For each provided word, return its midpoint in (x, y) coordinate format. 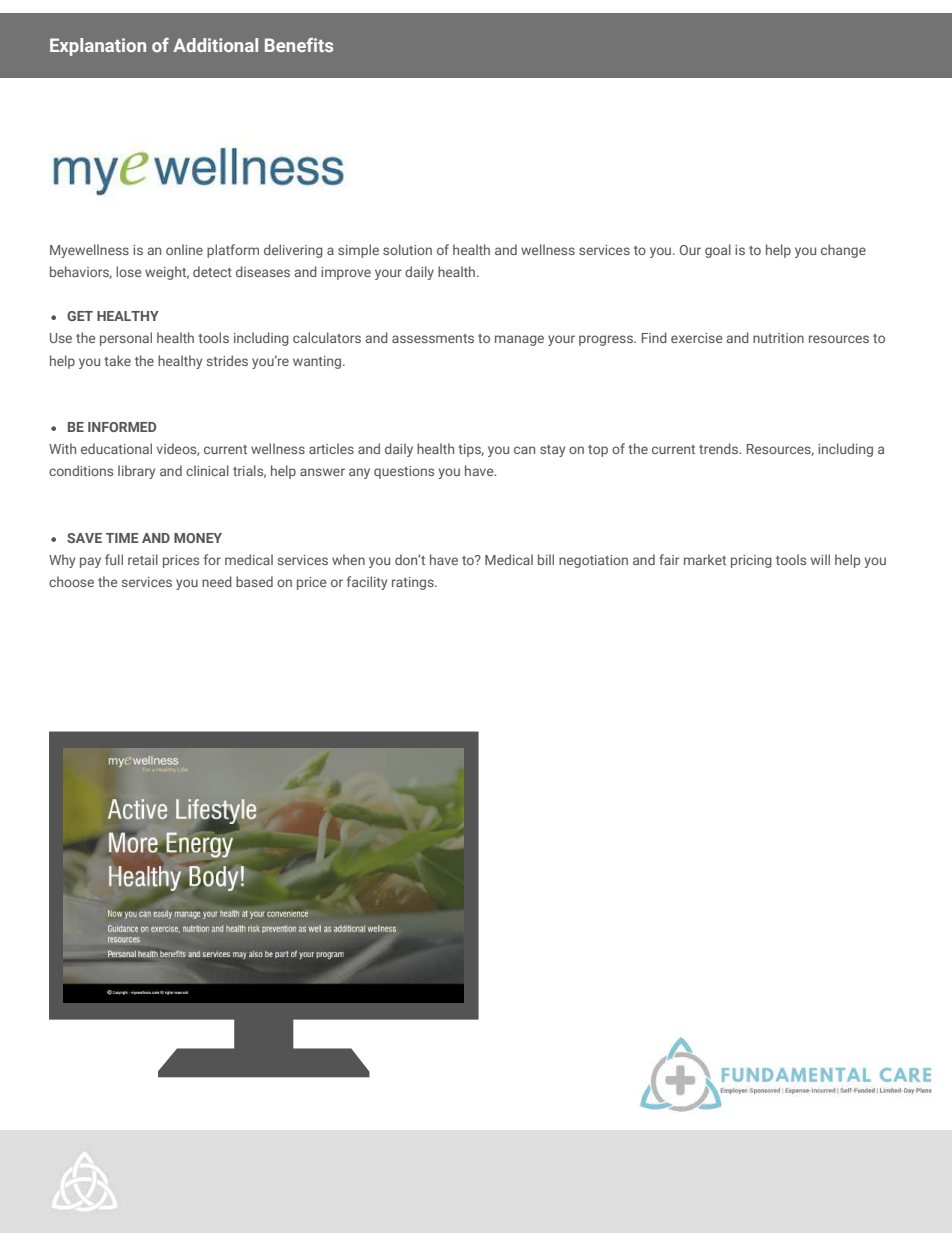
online (184, 249)
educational (116, 448)
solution (407, 249)
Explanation (98, 47)
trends (720, 448)
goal (718, 251)
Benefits (299, 45)
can (524, 450)
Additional (215, 45)
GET (80, 316)
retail (143, 559)
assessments (433, 338)
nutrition (778, 338)
